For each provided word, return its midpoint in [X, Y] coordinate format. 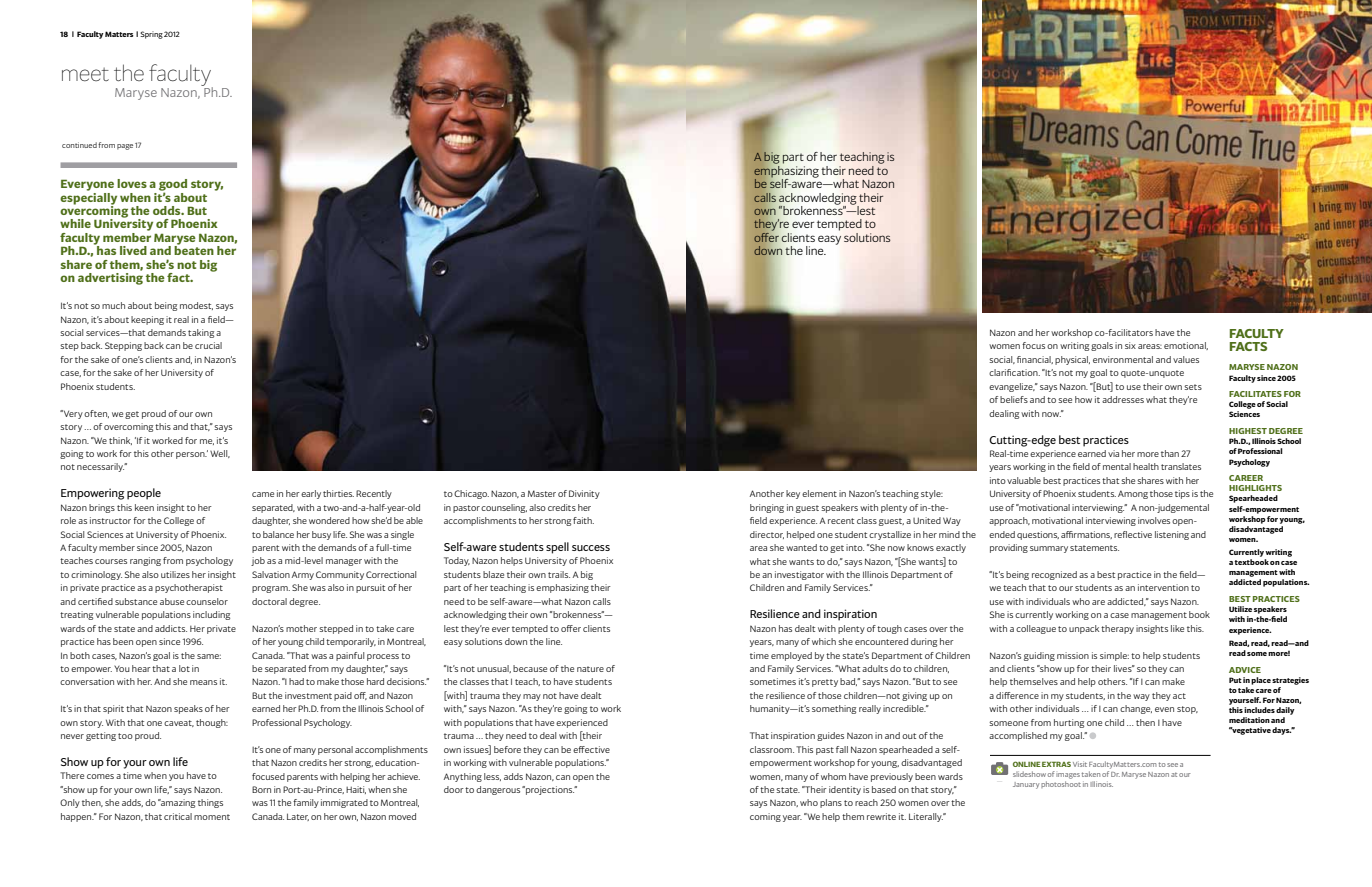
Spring [151, 35]
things [210, 803]
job [258, 561]
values [1186, 359]
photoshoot [1061, 784]
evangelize [1012, 387]
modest [196, 306]
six [1130, 345]
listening [1172, 535]
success [591, 548]
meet [85, 74]
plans [831, 803]
